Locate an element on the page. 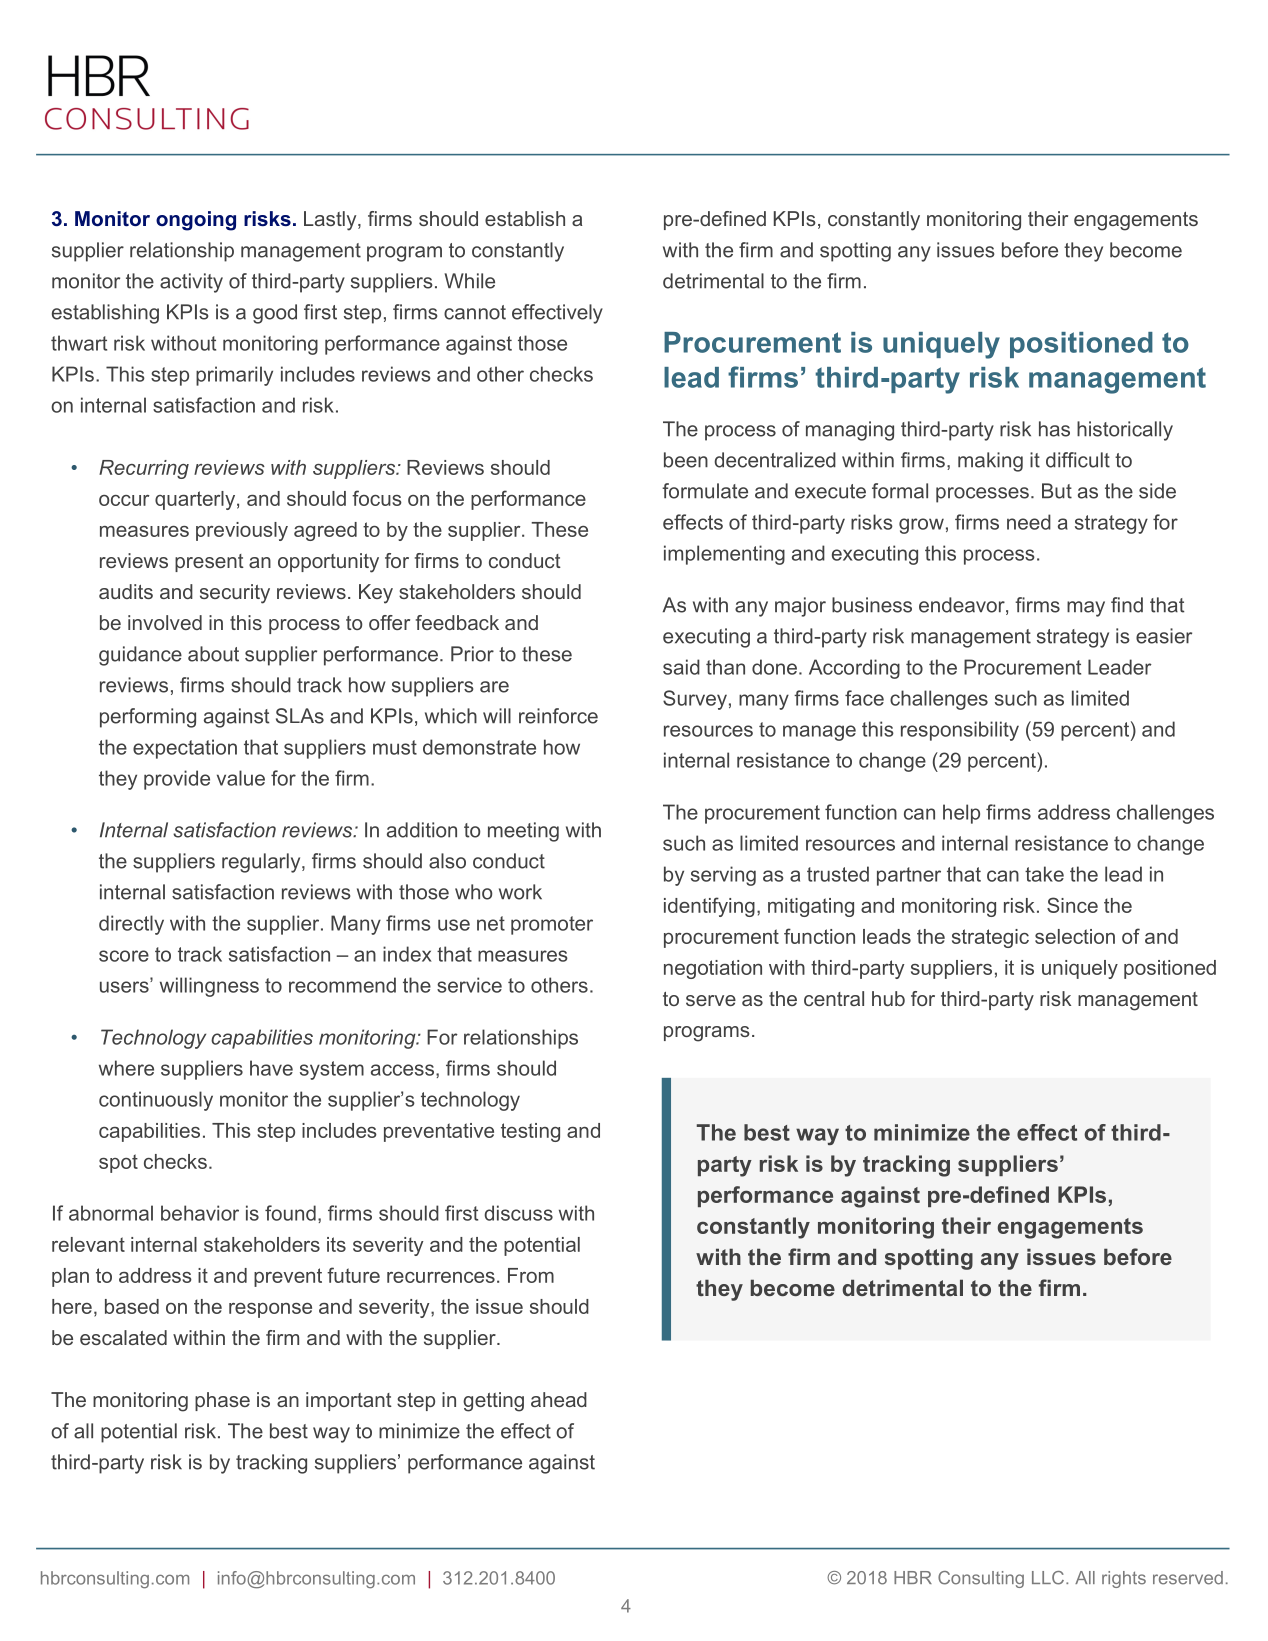  While is located at coordinates (470, 281).
